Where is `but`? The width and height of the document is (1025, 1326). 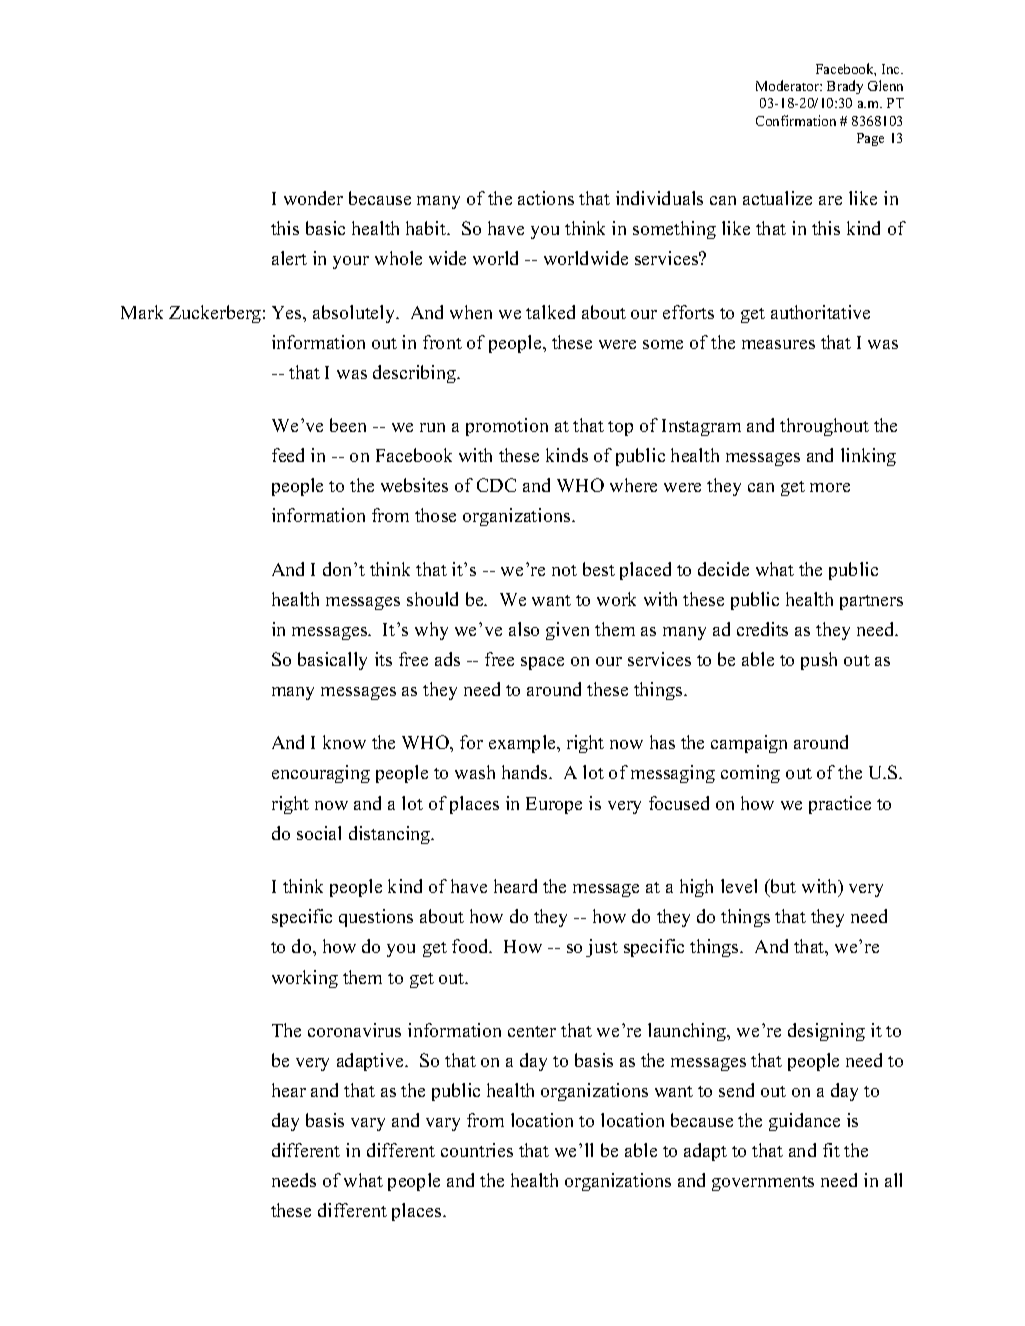 but is located at coordinates (782, 887).
